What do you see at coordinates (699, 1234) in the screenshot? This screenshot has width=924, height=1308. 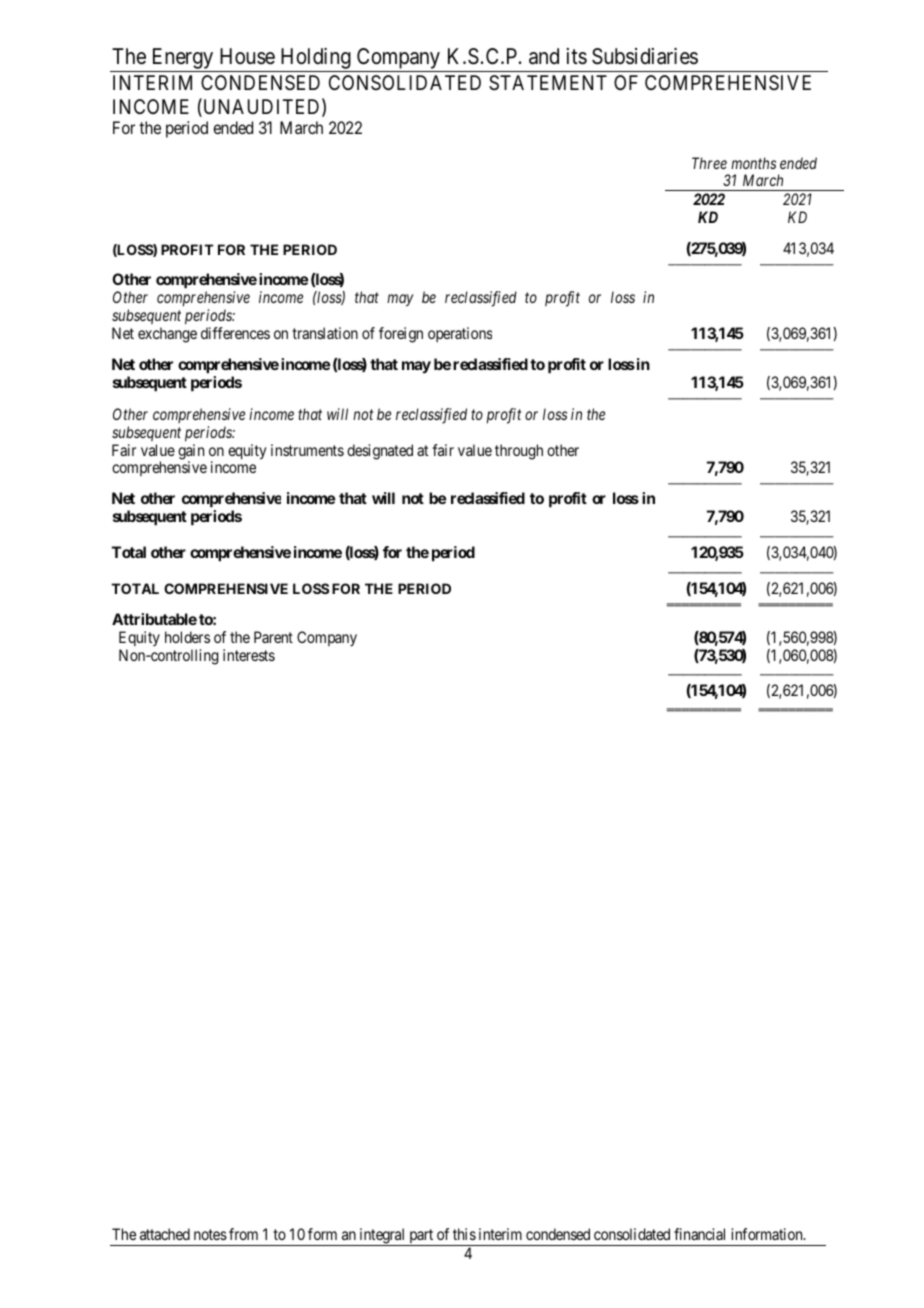 I see `financial` at bounding box center [699, 1234].
